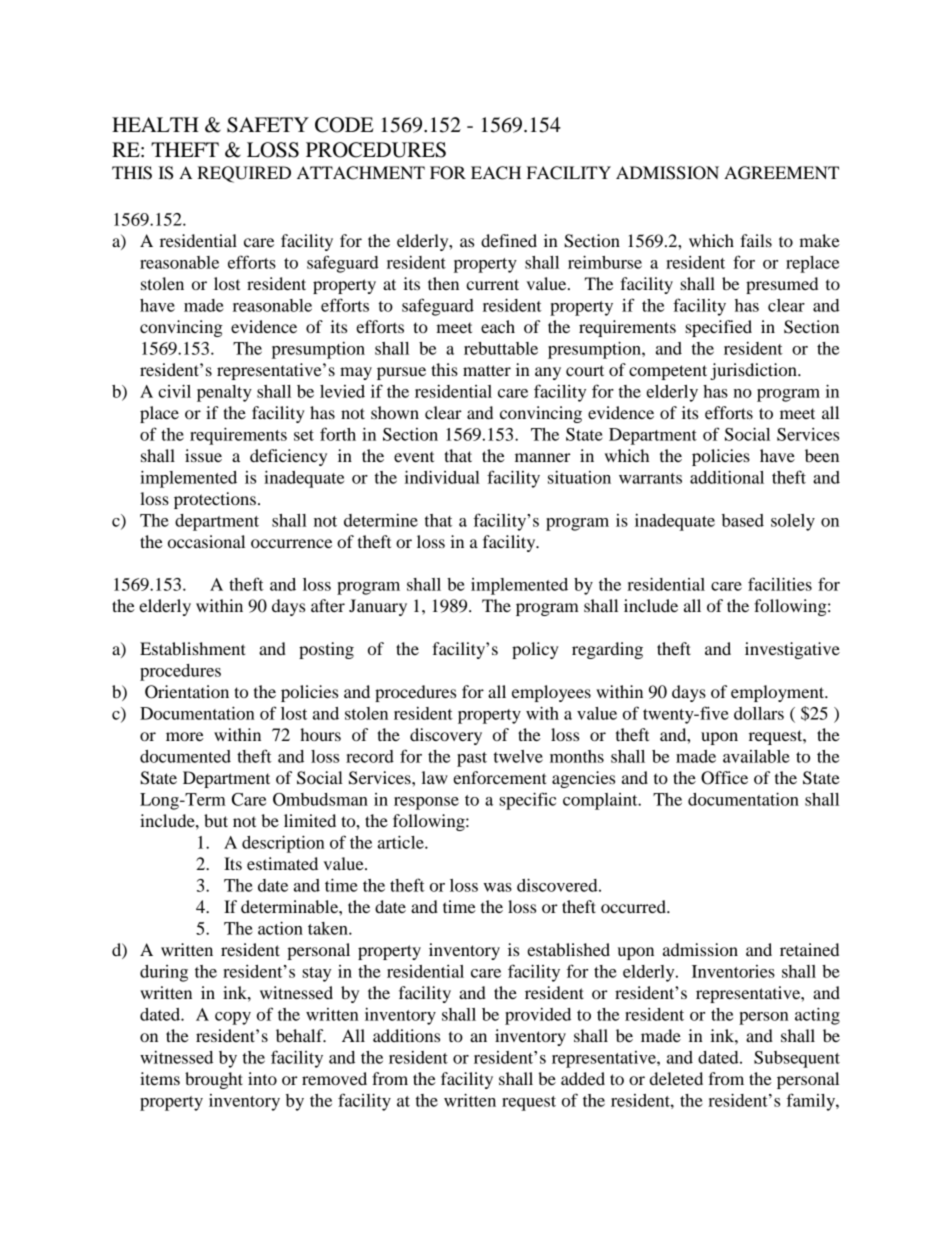 This screenshot has height=1233, width=952. What do you see at coordinates (214, 1080) in the screenshot?
I see `brought` at bounding box center [214, 1080].
